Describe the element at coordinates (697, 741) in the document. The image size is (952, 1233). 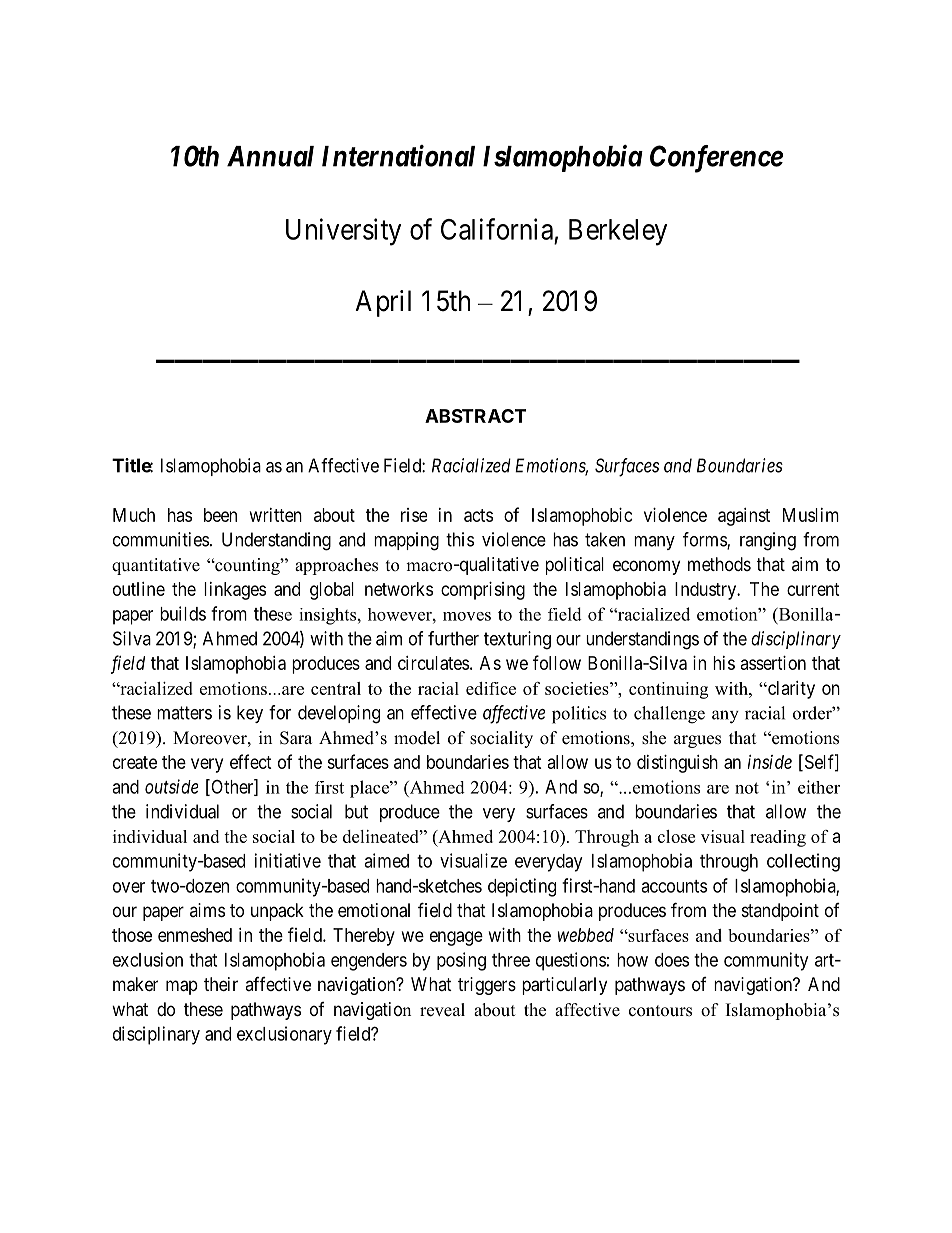
I see `argues` at that location.
